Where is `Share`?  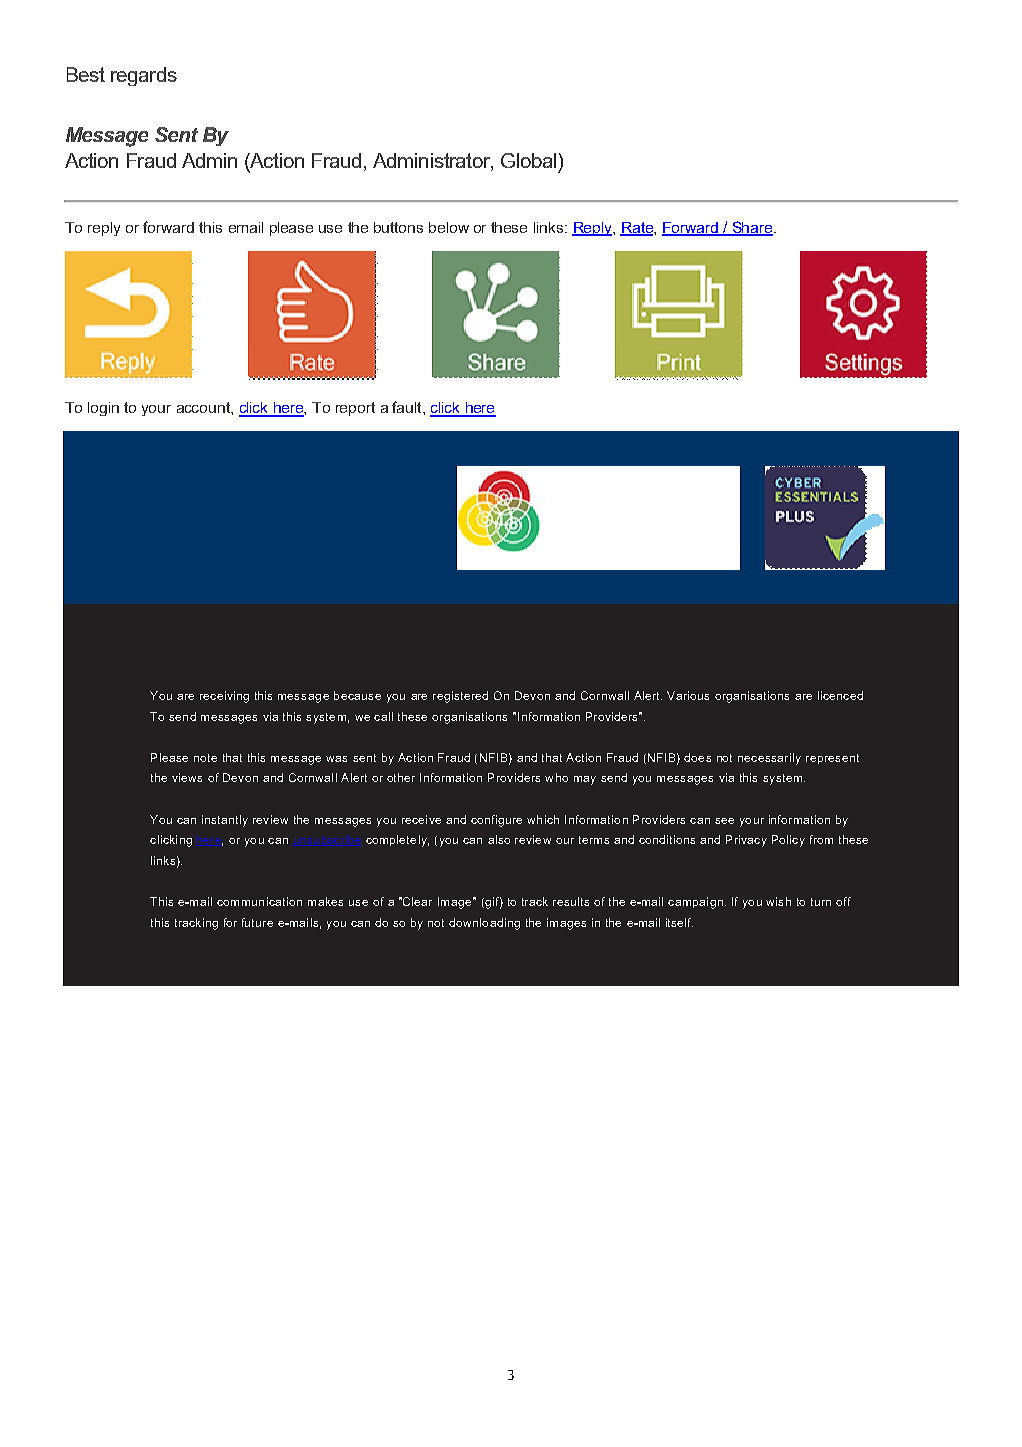 Share is located at coordinates (752, 228).
